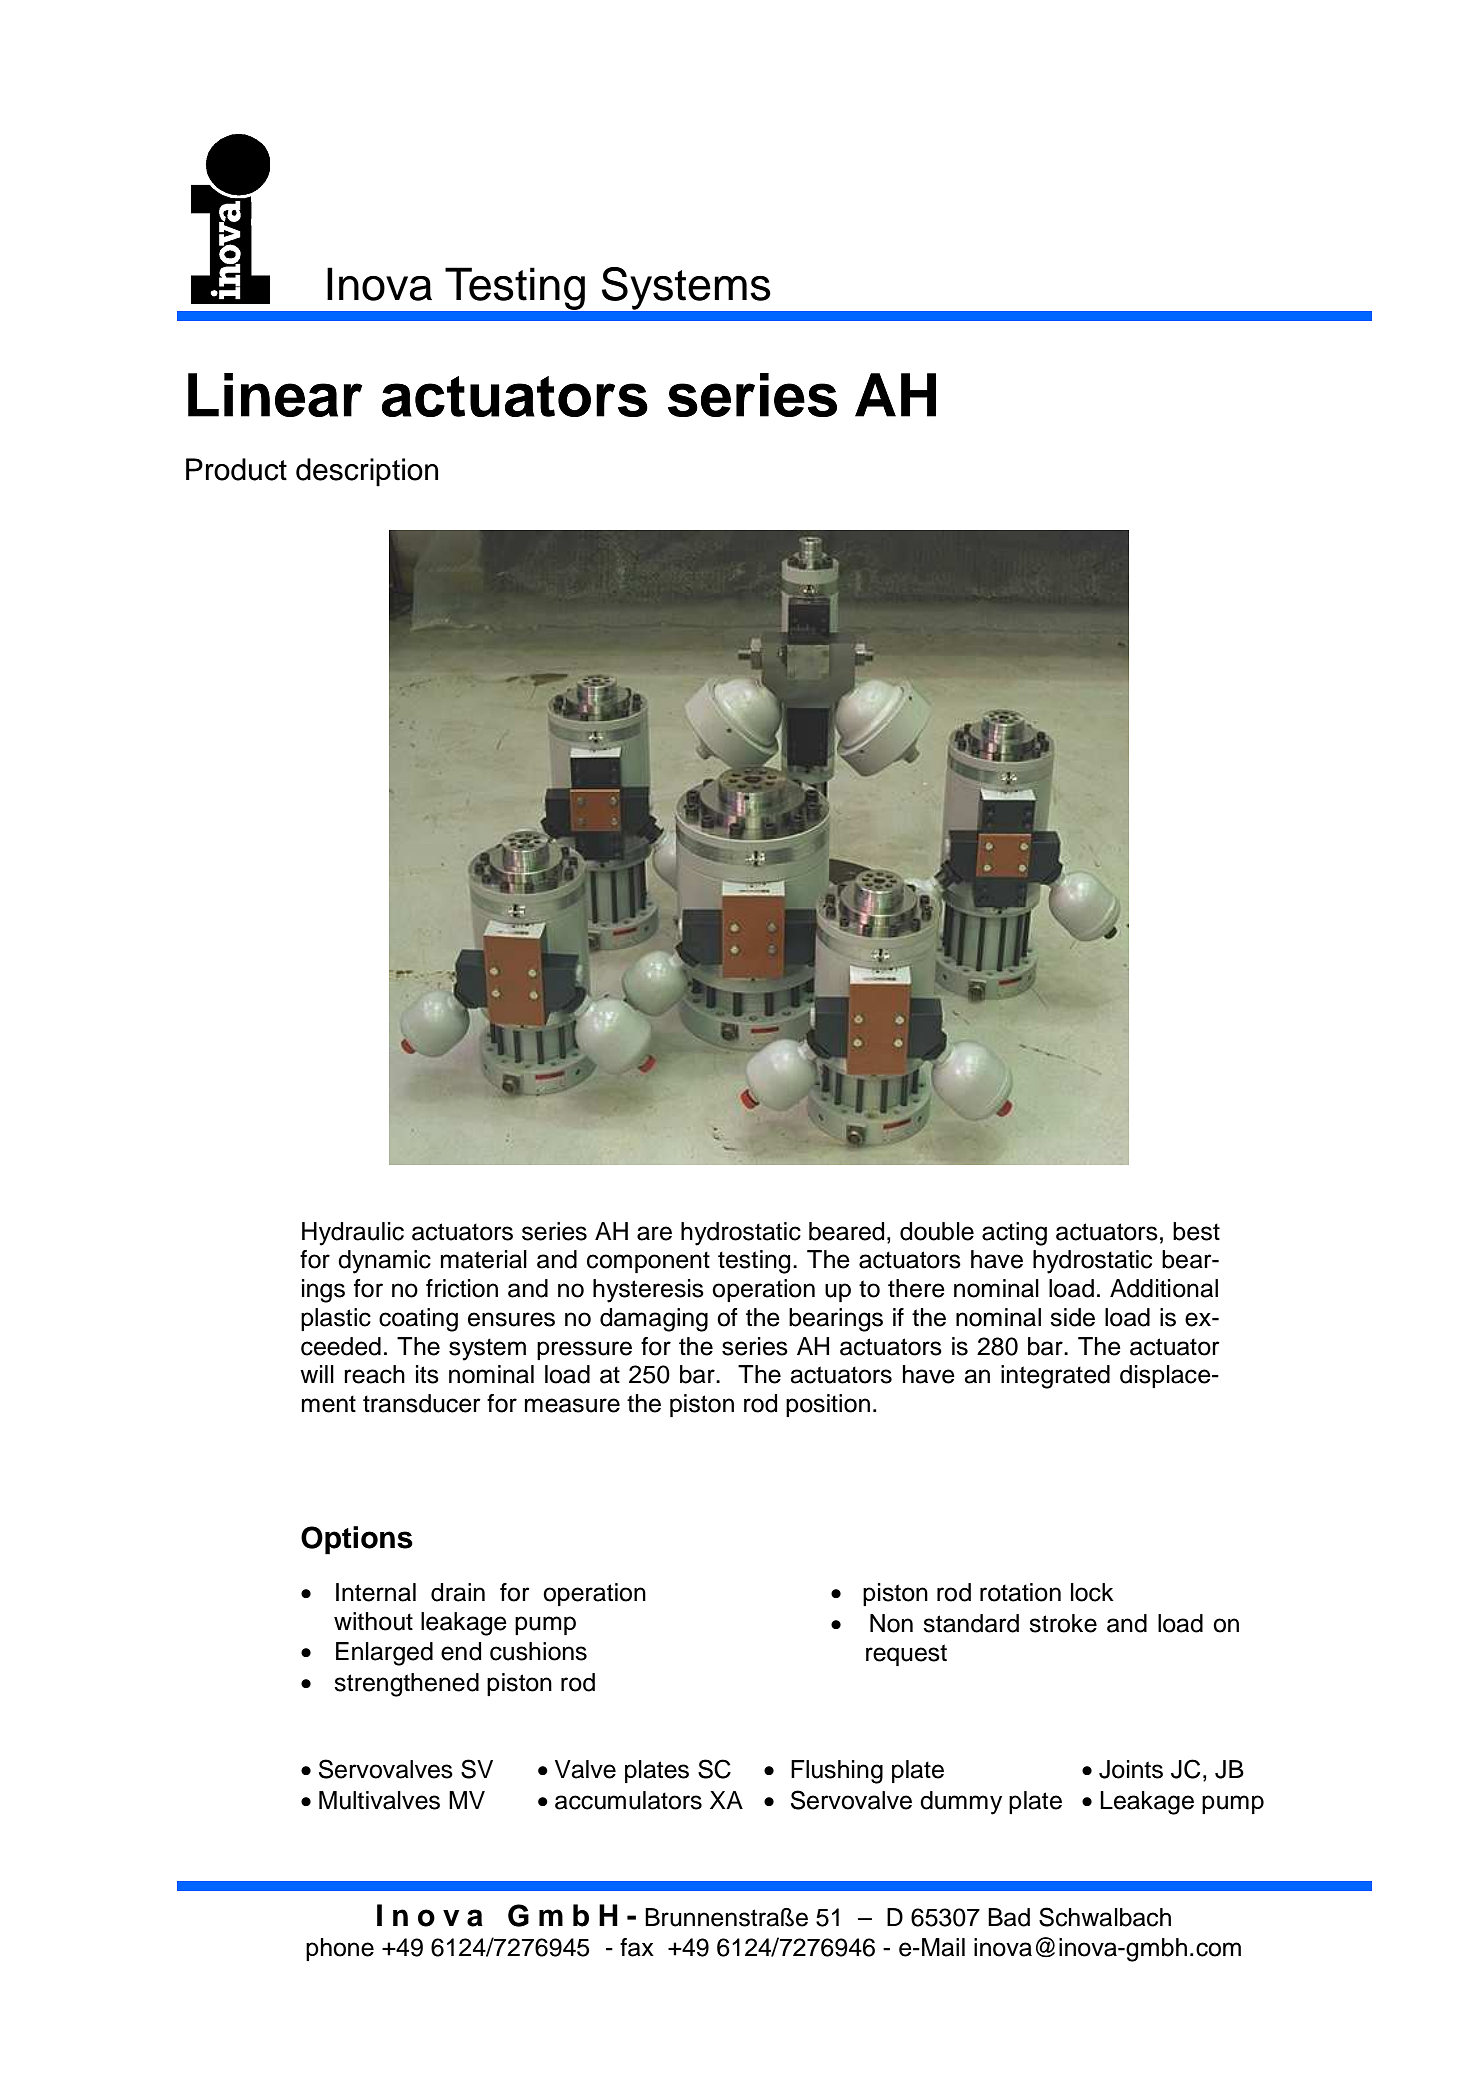 This image has height=2100, width=1484. Describe the element at coordinates (367, 472) in the image. I see `description` at that location.
